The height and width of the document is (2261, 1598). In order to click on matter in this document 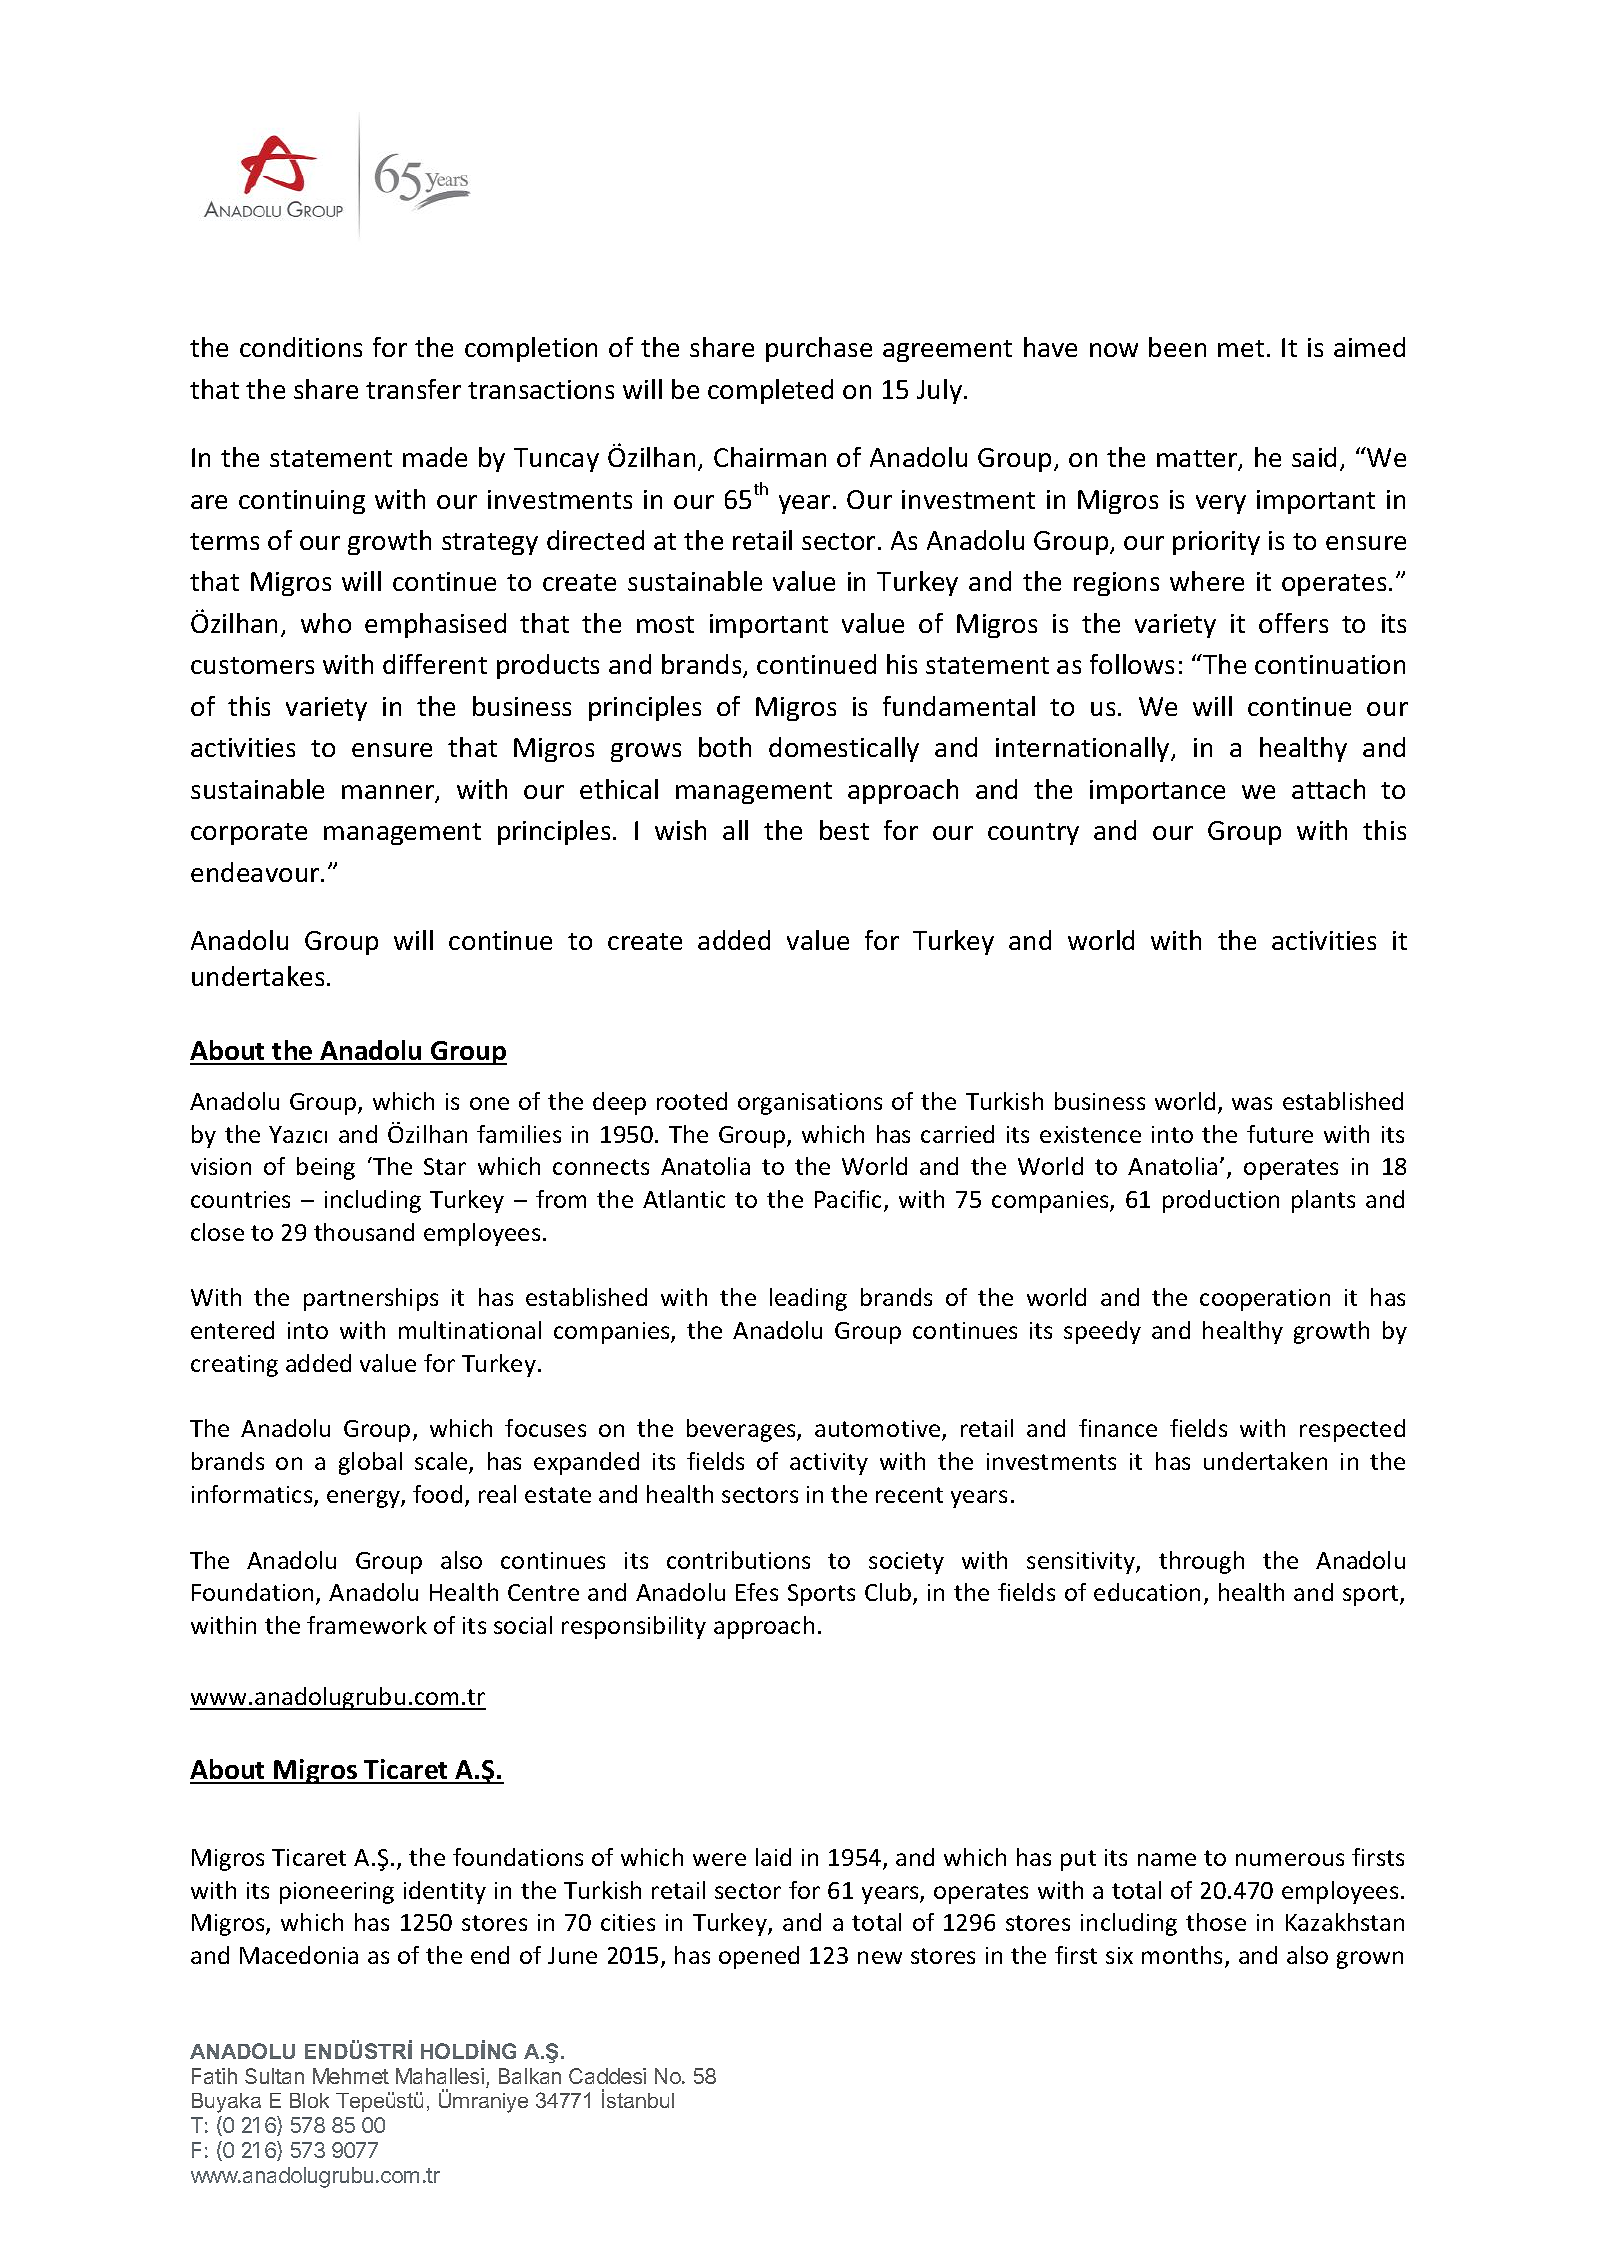, I will do `click(1198, 460)`.
